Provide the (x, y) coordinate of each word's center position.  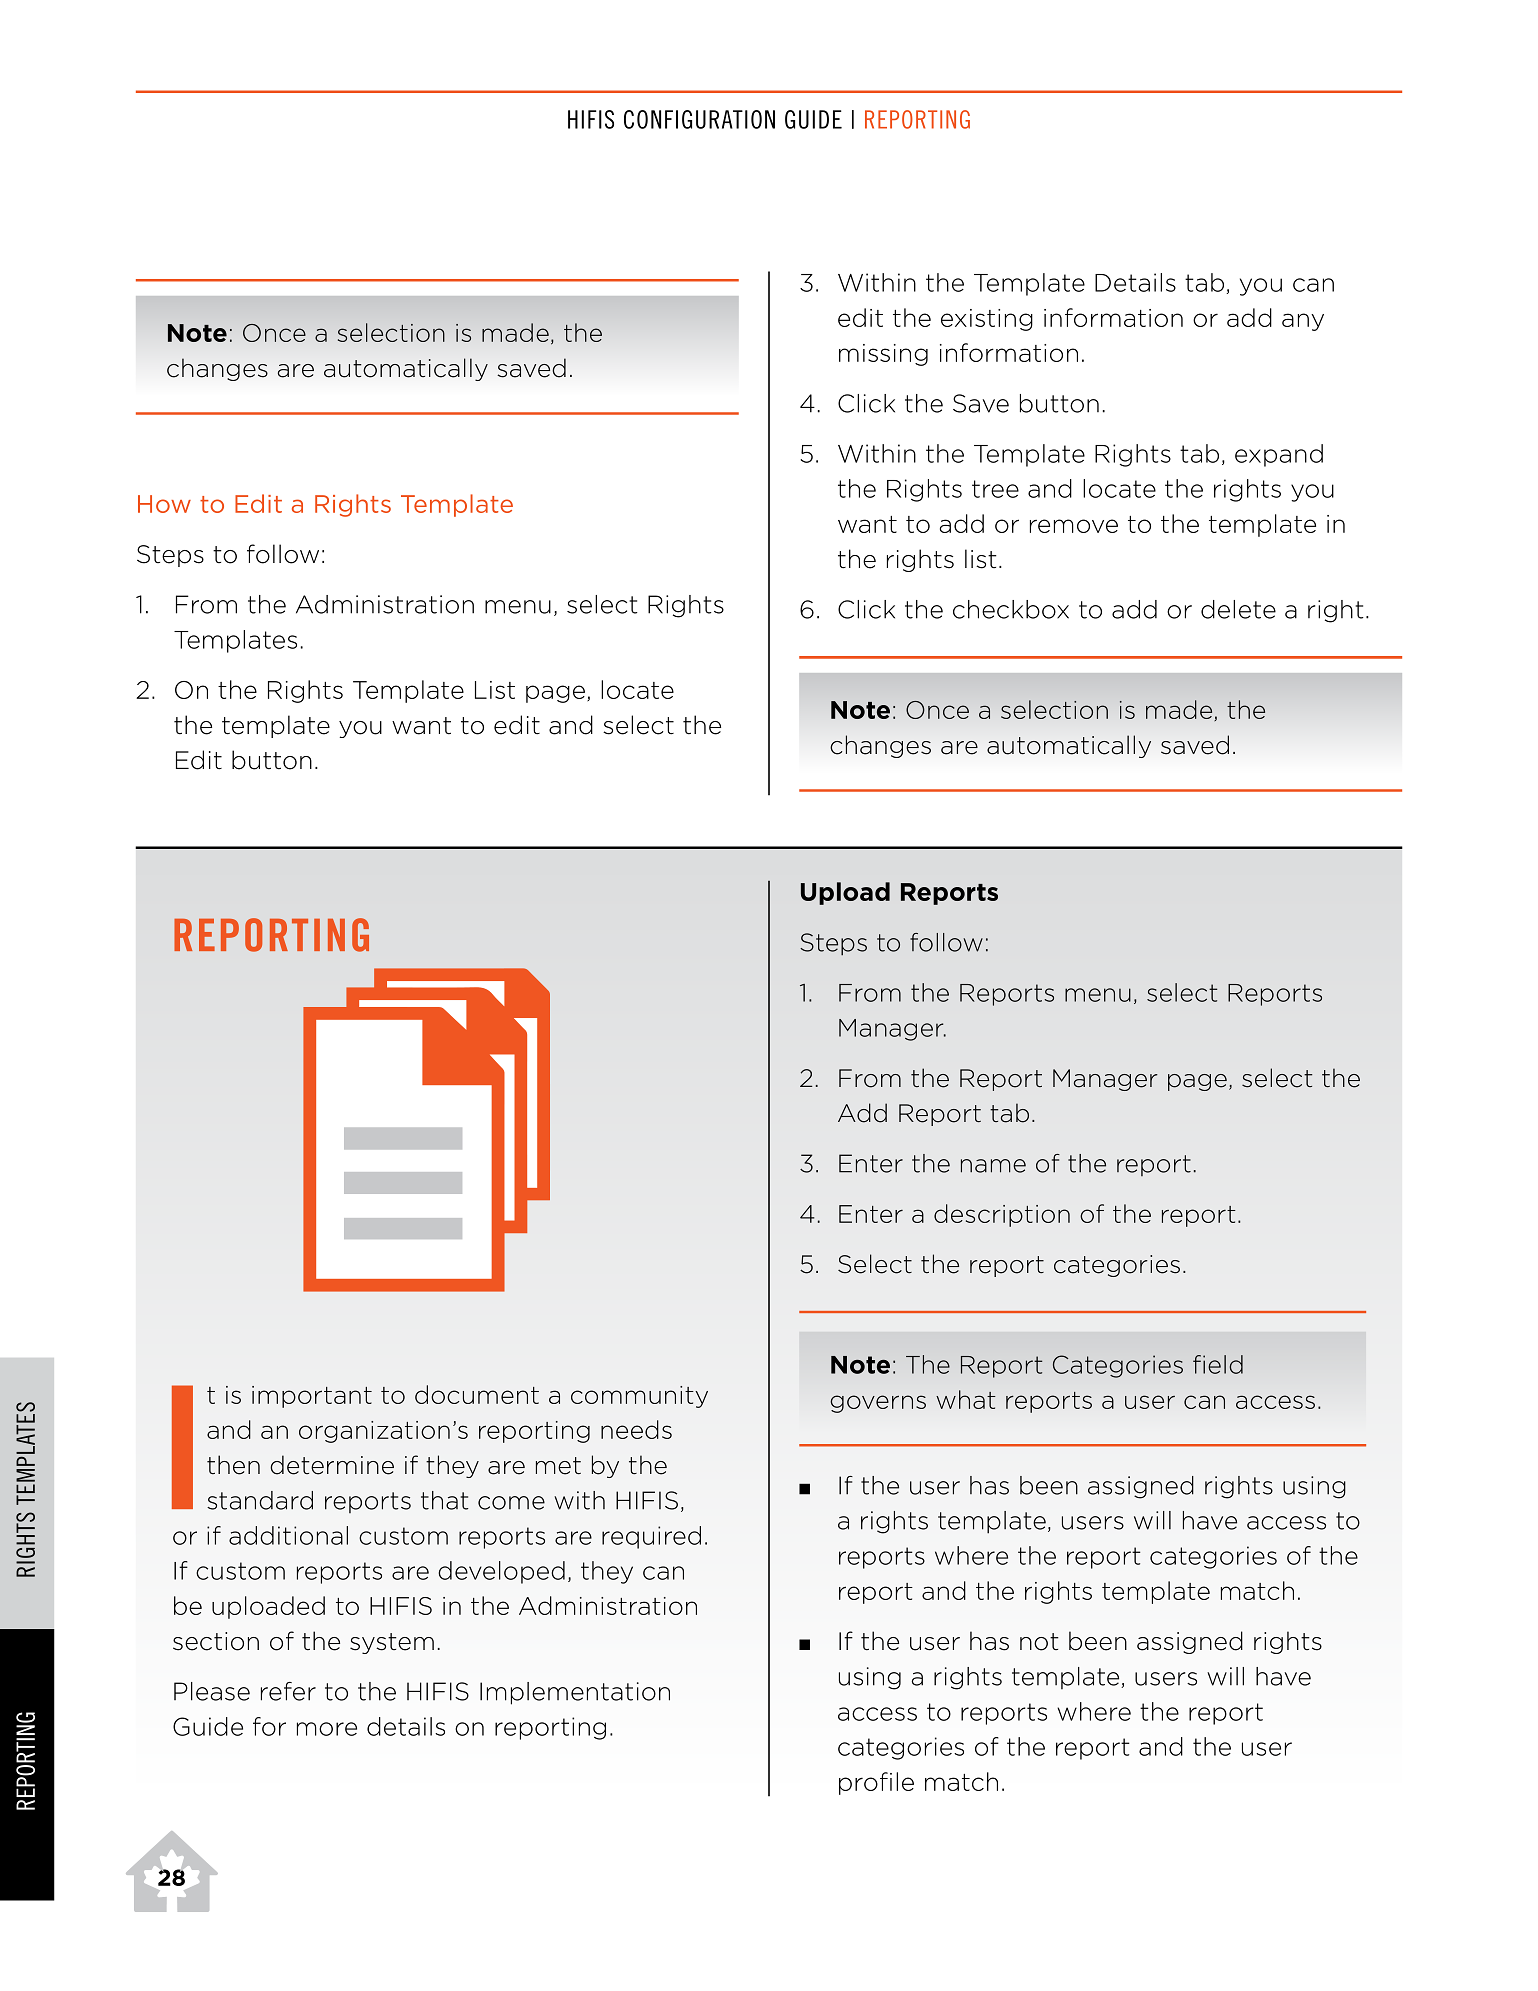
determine (332, 1465)
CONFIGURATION (699, 119)
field (1218, 1364)
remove (1074, 526)
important (312, 1397)
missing (883, 355)
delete (1238, 609)
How (164, 504)
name (993, 1166)
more (327, 1729)
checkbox (1011, 609)
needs (636, 1429)
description (1002, 1215)
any (1303, 322)
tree (995, 489)
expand (1279, 455)
